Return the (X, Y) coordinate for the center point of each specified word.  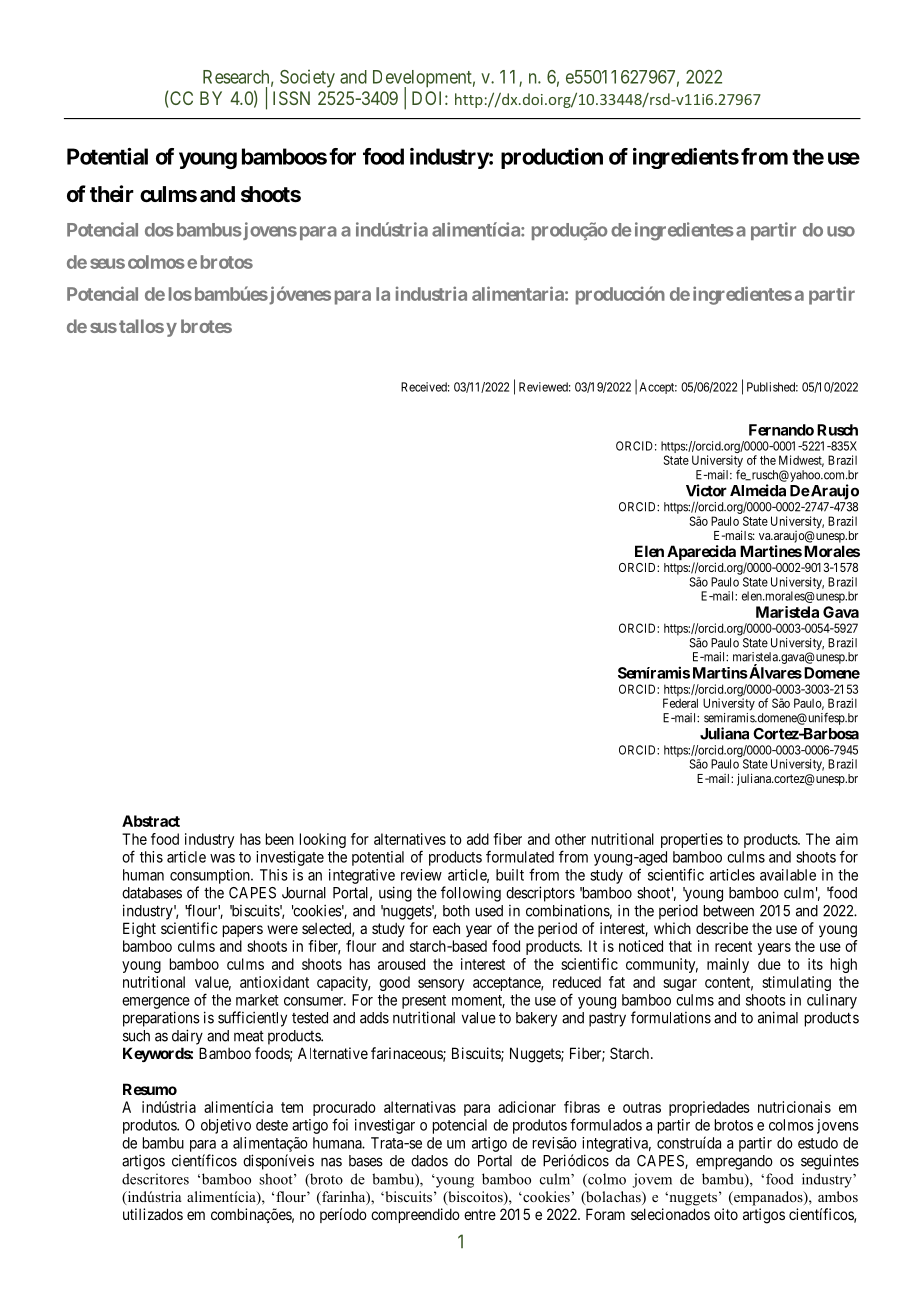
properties (692, 840)
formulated (520, 856)
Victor (706, 490)
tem (292, 1107)
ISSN (291, 98)
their (112, 193)
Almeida (758, 490)
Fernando (781, 430)
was (222, 858)
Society (307, 78)
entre (480, 1214)
